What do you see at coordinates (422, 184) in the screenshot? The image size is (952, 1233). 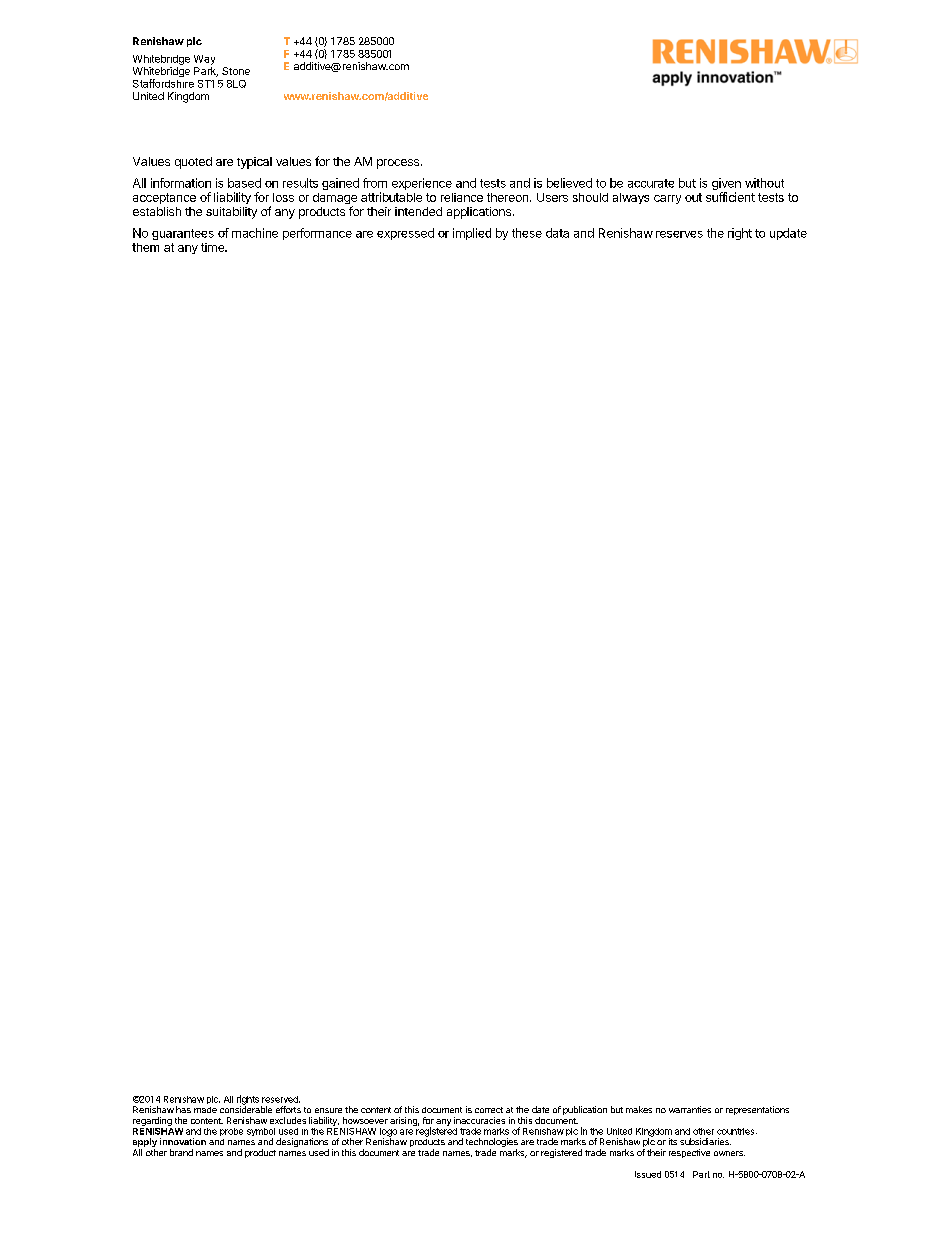 I see `experience` at bounding box center [422, 184].
